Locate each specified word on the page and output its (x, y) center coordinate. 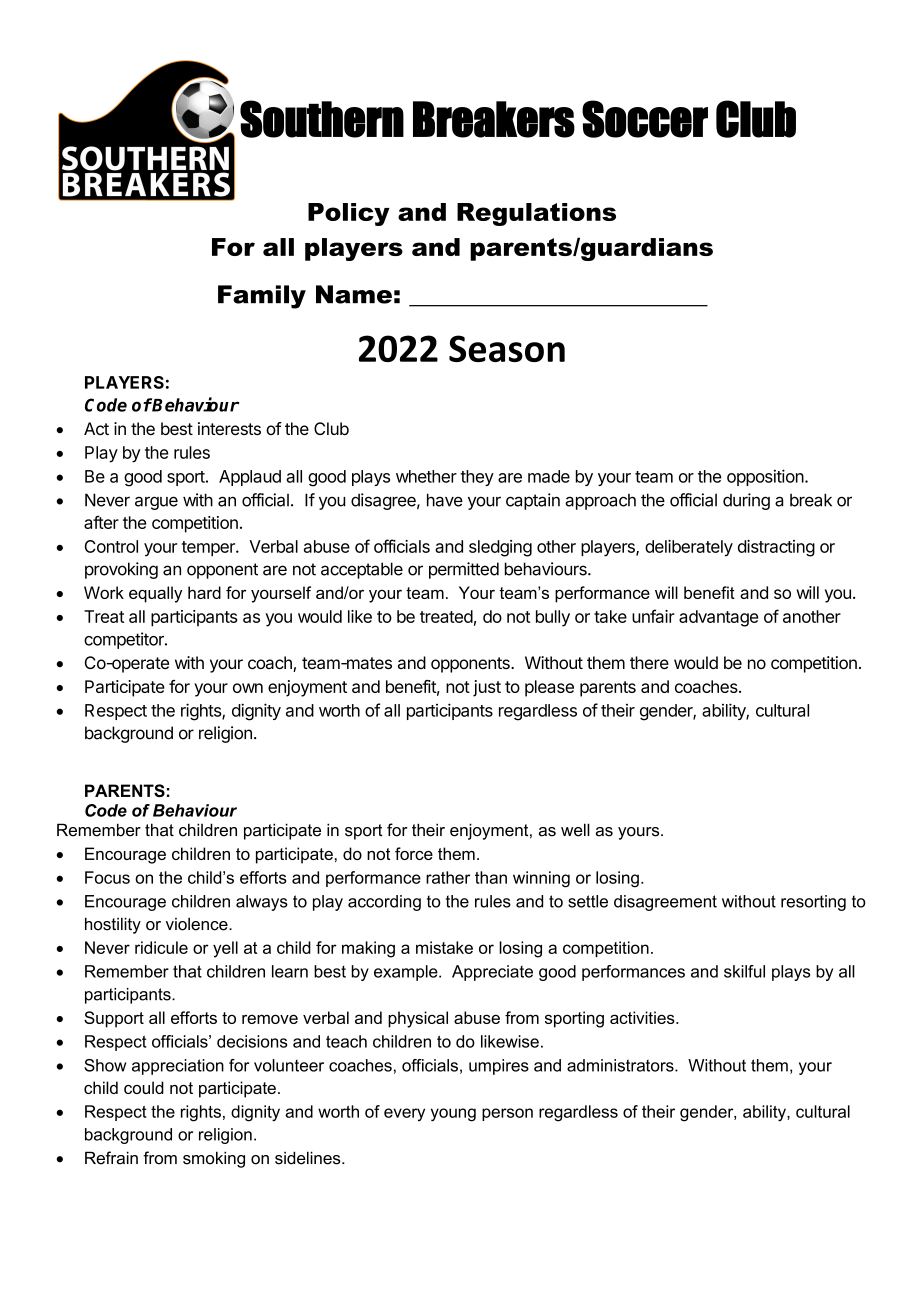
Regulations (536, 214)
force (414, 853)
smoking (214, 1159)
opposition (765, 477)
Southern (322, 119)
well (575, 830)
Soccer (645, 119)
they (477, 478)
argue (156, 503)
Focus (107, 877)
